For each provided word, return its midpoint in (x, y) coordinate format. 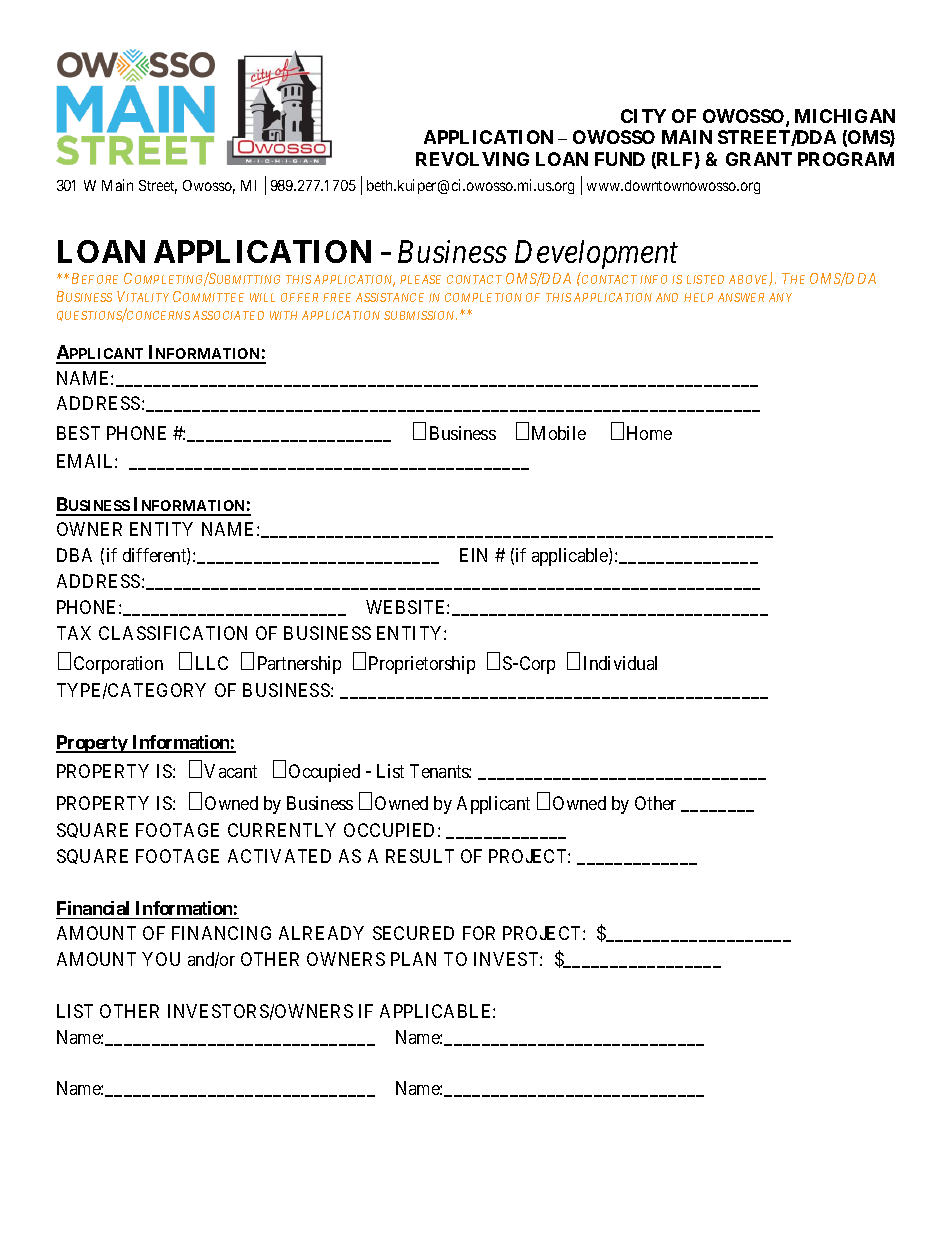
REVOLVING (472, 159)
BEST (78, 433)
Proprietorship (422, 665)
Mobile (559, 433)
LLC (212, 663)
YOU (161, 959)
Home (649, 433)
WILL (262, 297)
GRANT (759, 159)
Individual (620, 663)
